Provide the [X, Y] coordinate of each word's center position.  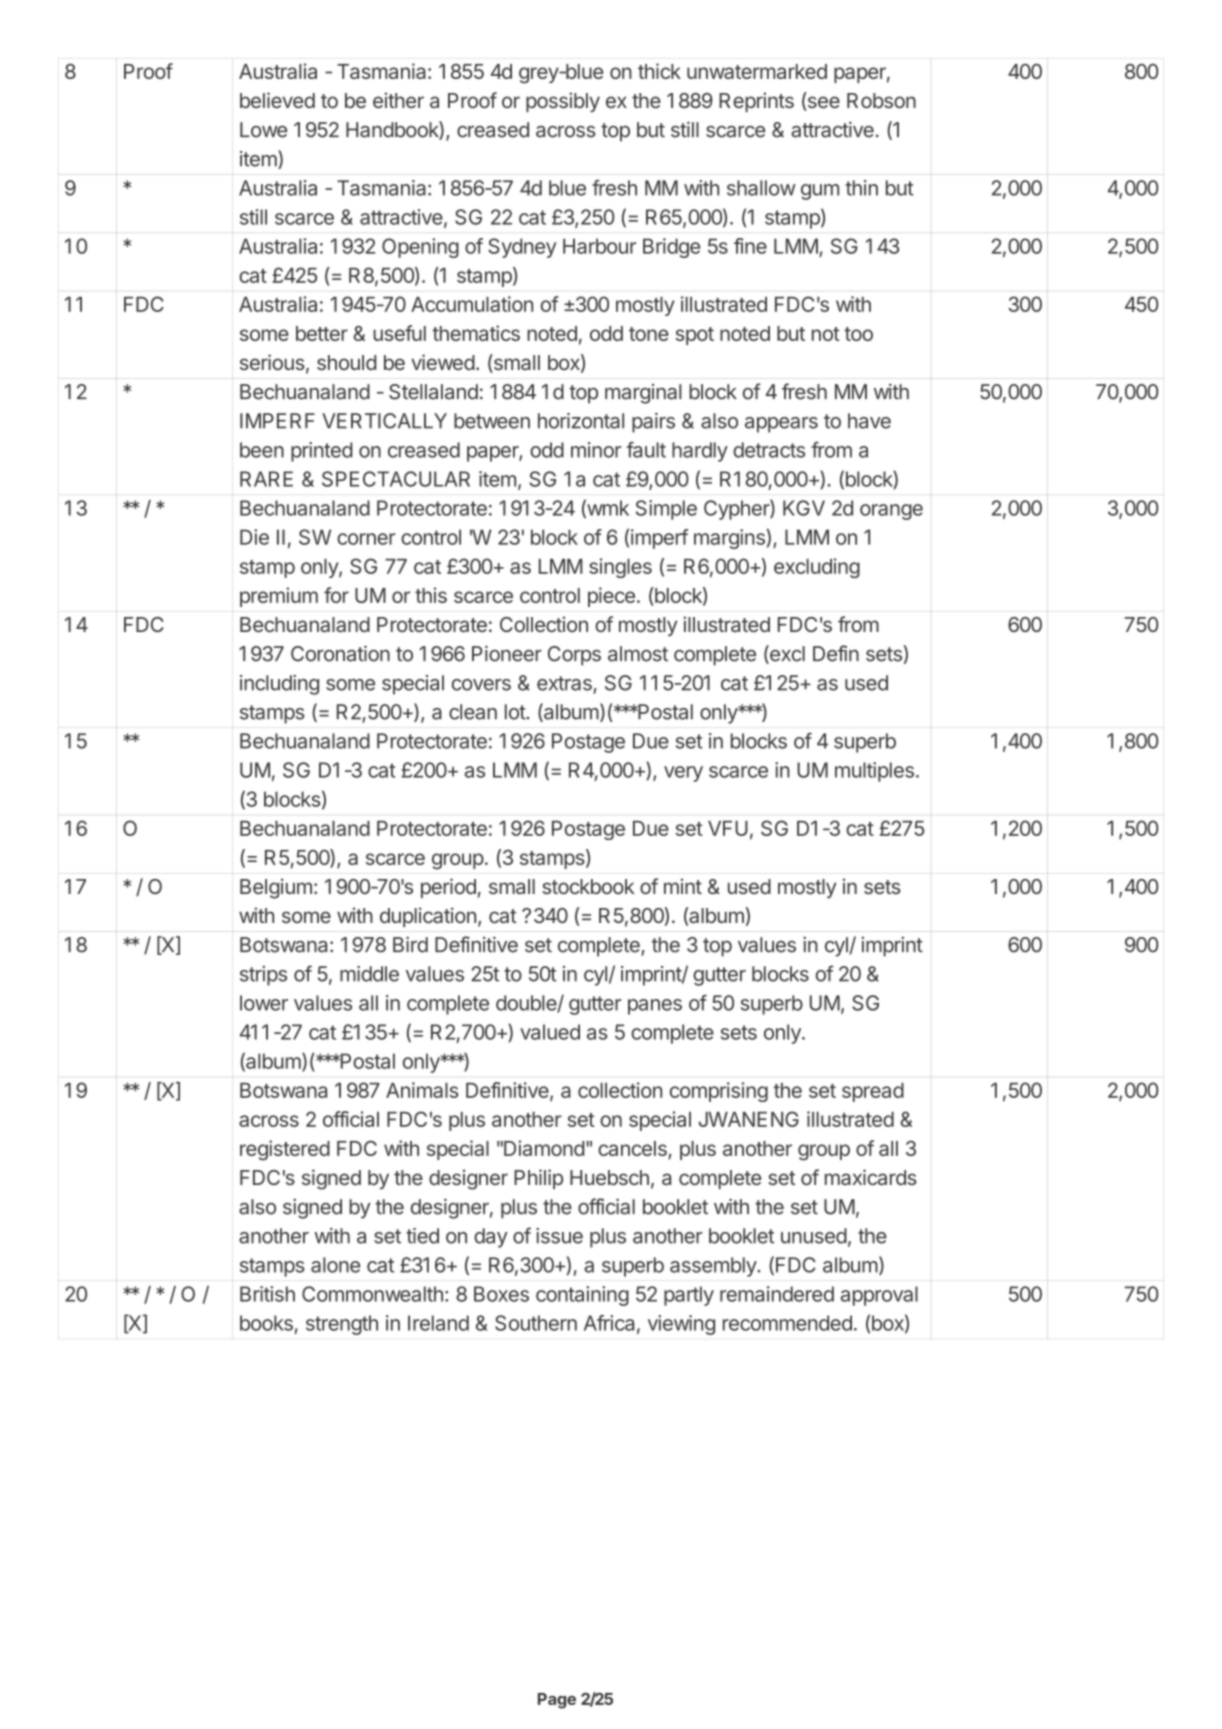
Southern [536, 1323]
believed [277, 100]
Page [557, 1701]
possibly [563, 102]
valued [550, 1032]
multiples [874, 772]
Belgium [276, 888]
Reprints [756, 102]
